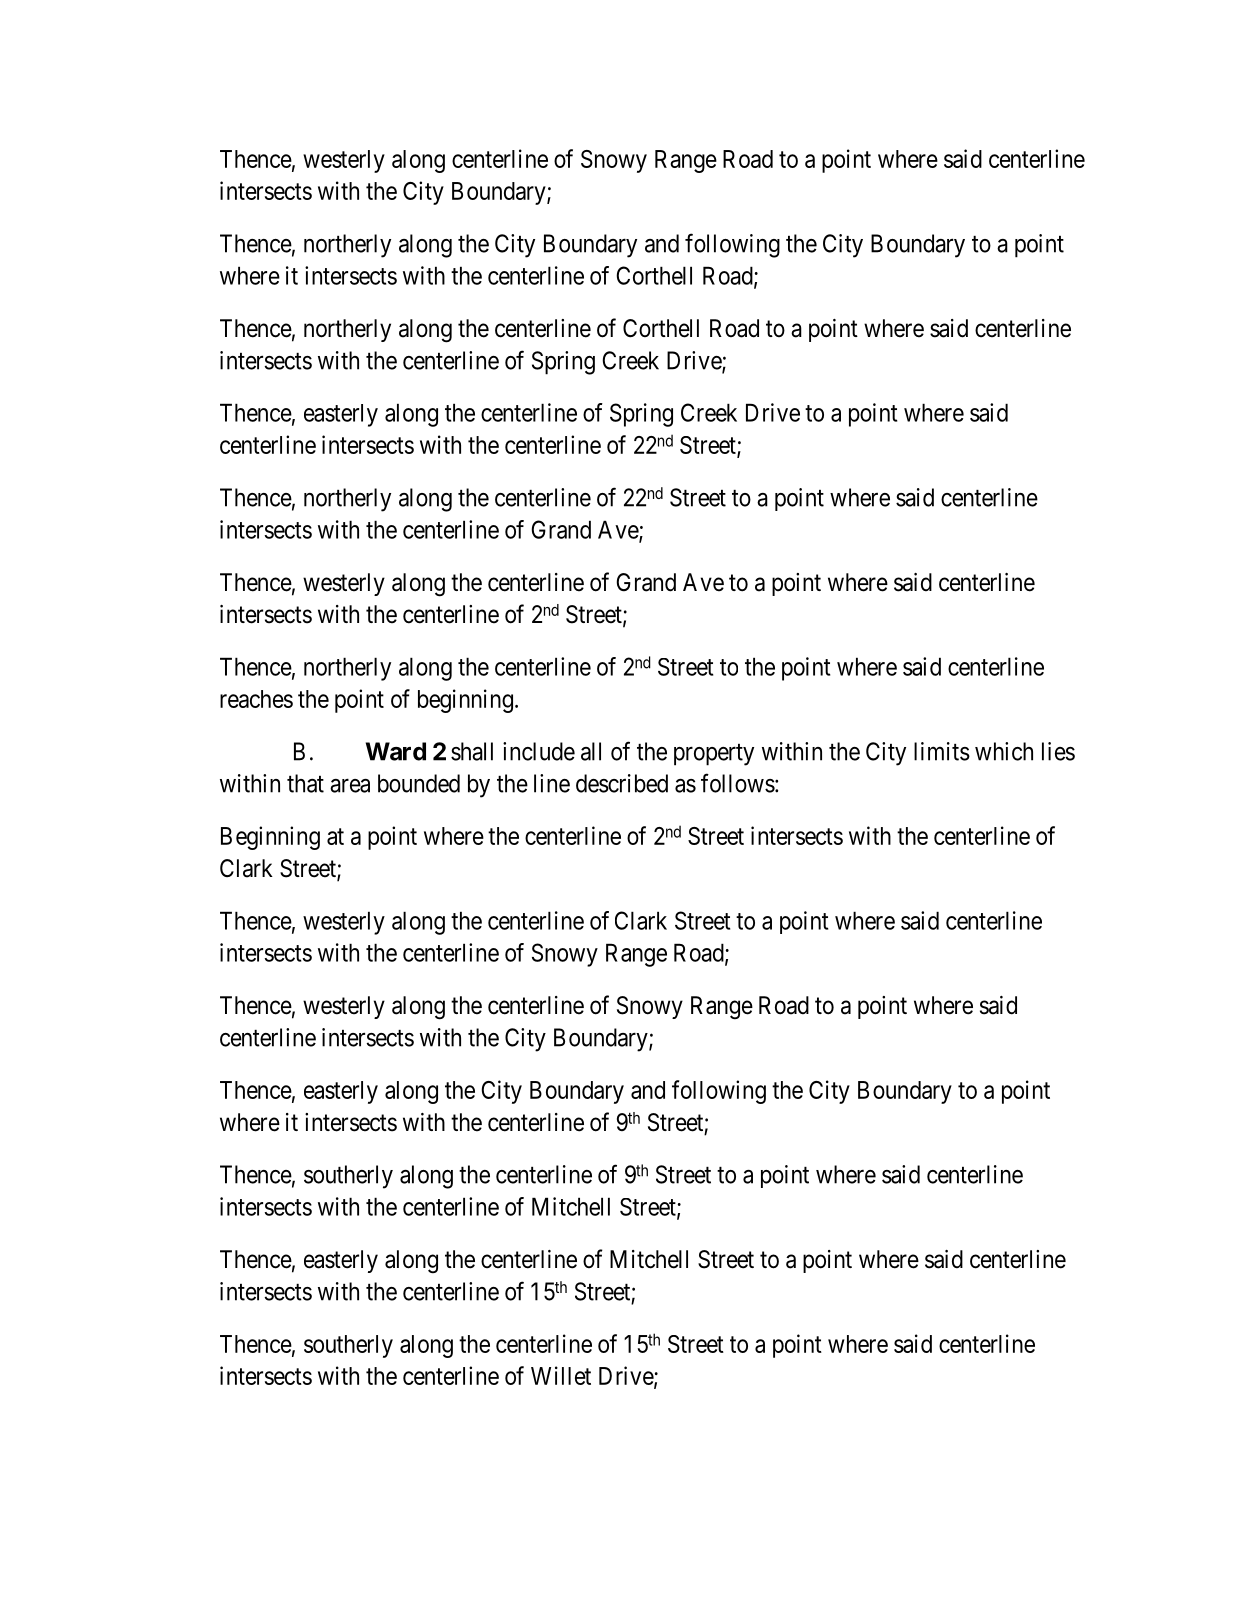 This screenshot has height=1606, width=1241. What do you see at coordinates (714, 755) in the screenshot?
I see `property` at bounding box center [714, 755].
